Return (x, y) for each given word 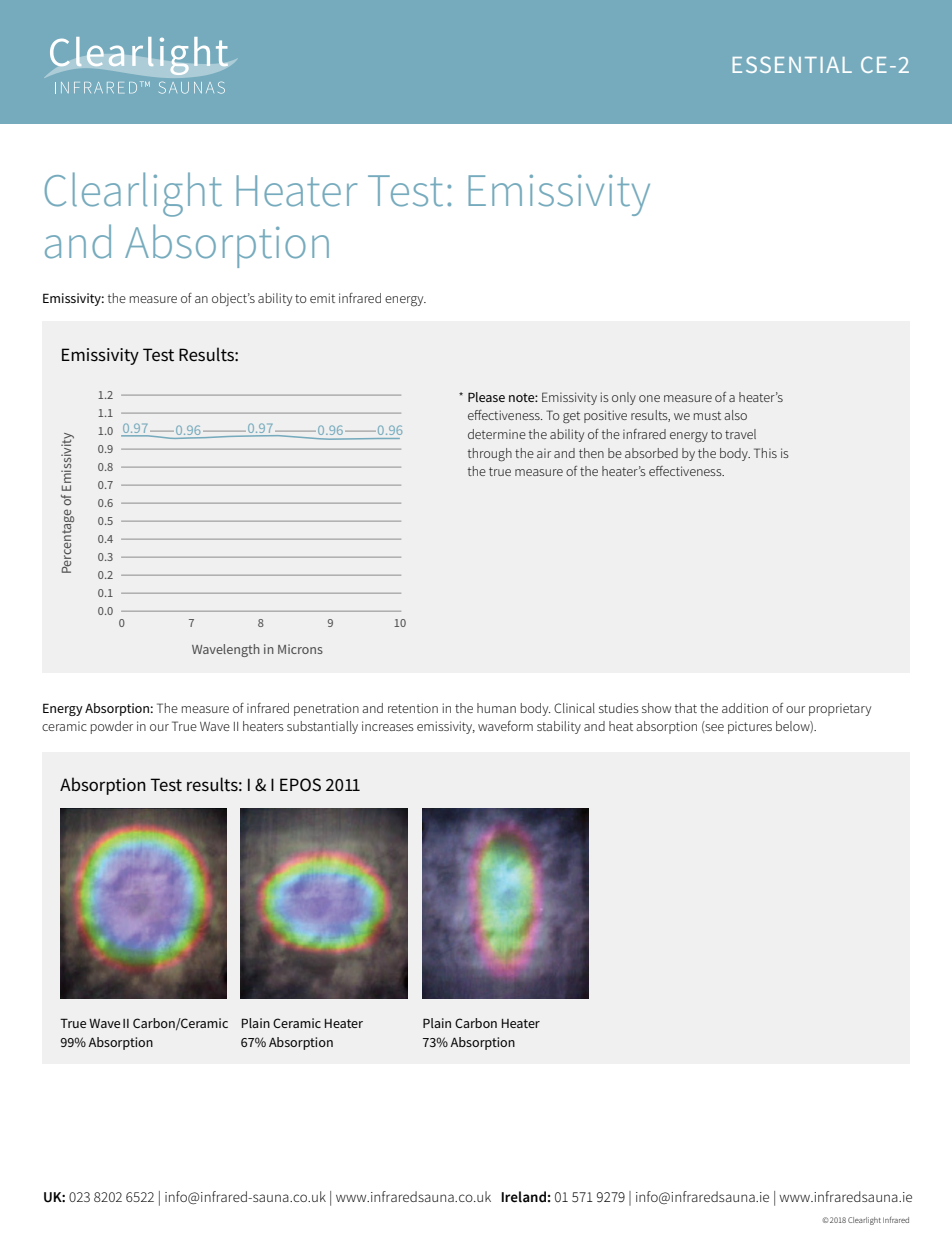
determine (497, 434)
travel (740, 434)
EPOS (300, 785)
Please (486, 397)
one (649, 398)
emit (322, 298)
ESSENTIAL (792, 64)
